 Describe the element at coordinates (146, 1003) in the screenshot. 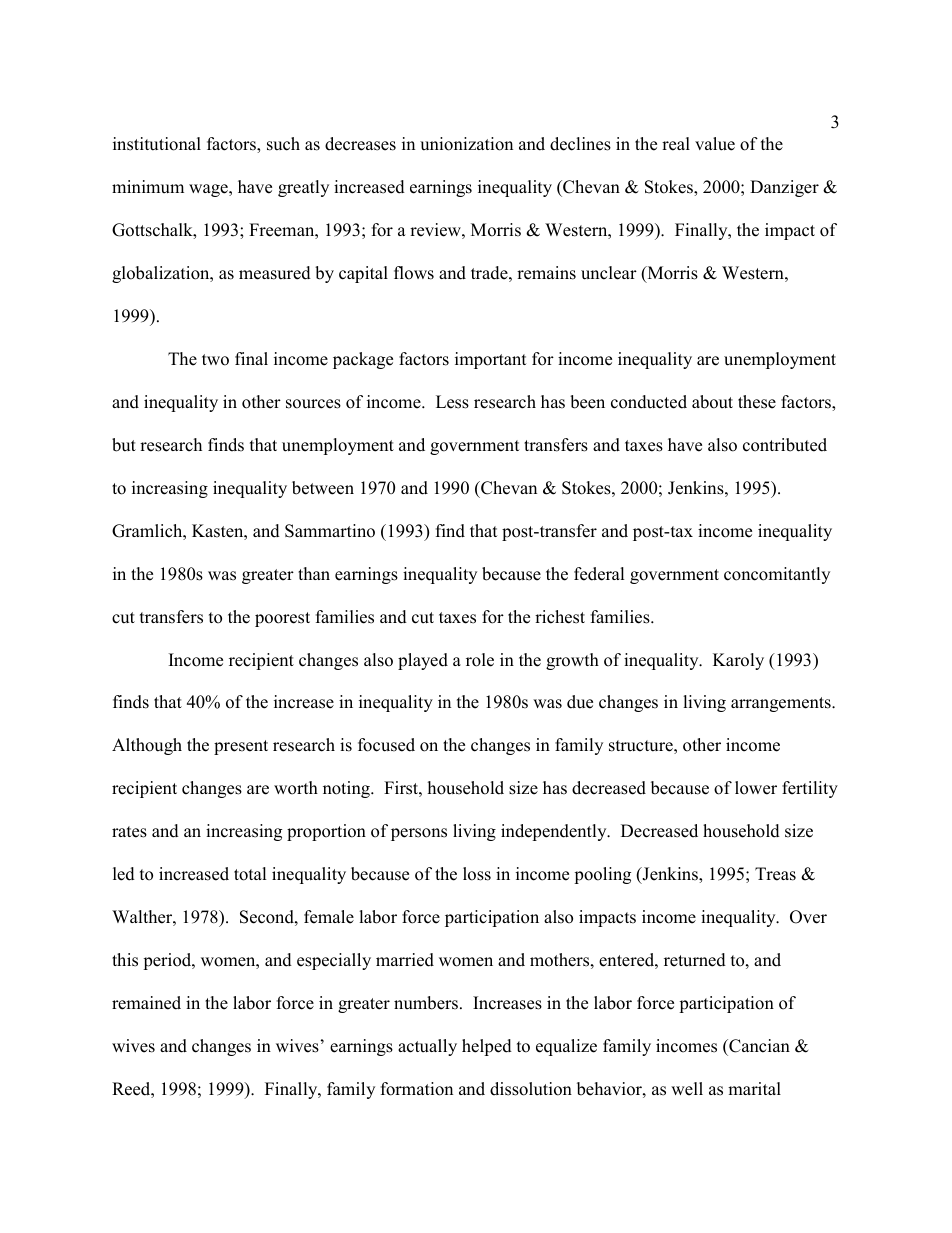

I see `remained` at that location.
